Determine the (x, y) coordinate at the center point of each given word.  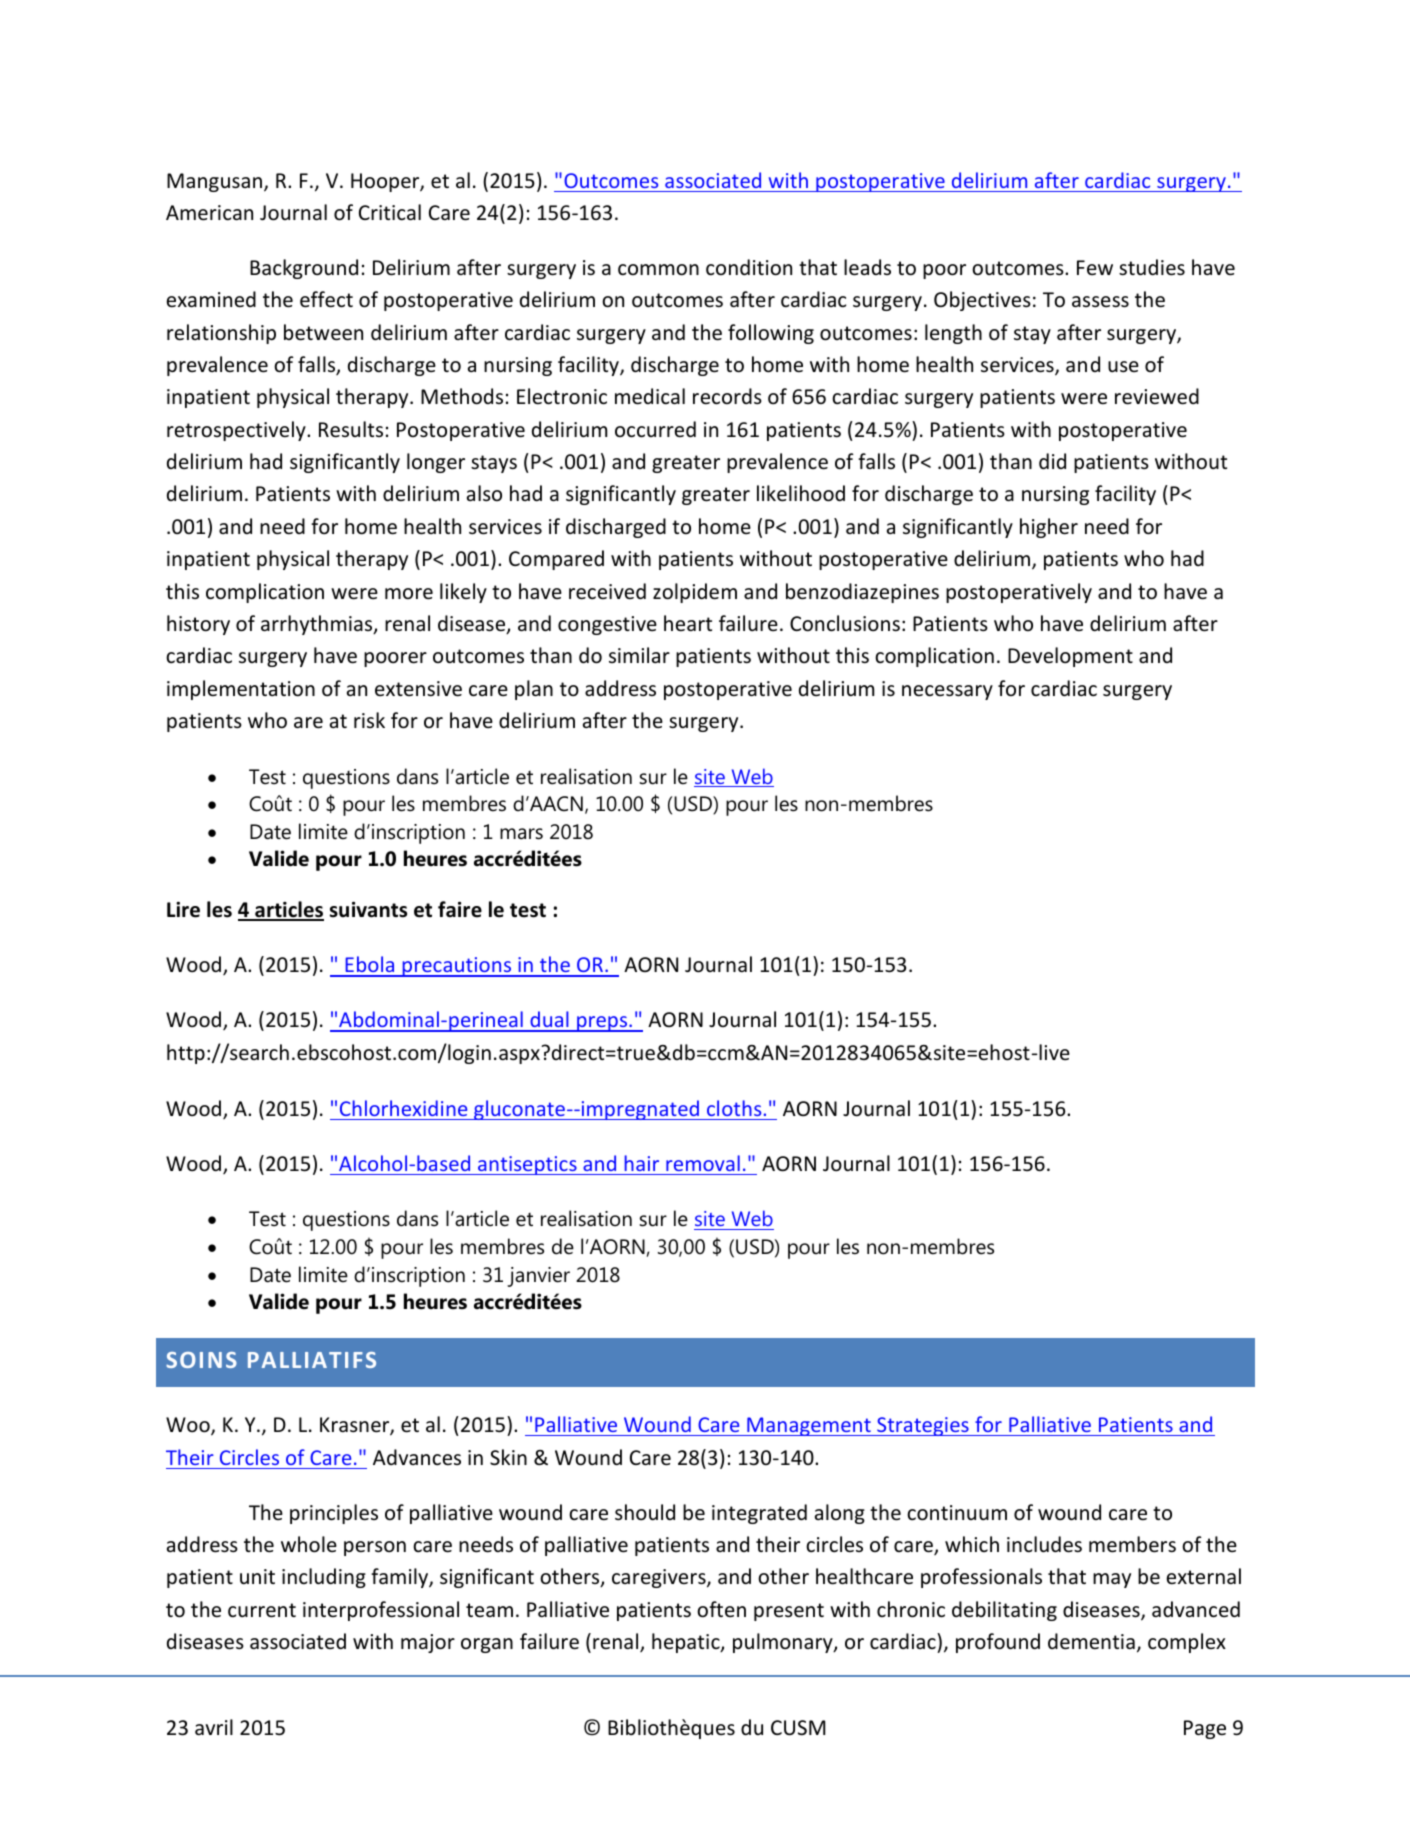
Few (1095, 267)
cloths (734, 1108)
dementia (1091, 1641)
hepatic (687, 1643)
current (262, 1610)
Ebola (370, 966)
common (658, 270)
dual (549, 1021)
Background (304, 269)
